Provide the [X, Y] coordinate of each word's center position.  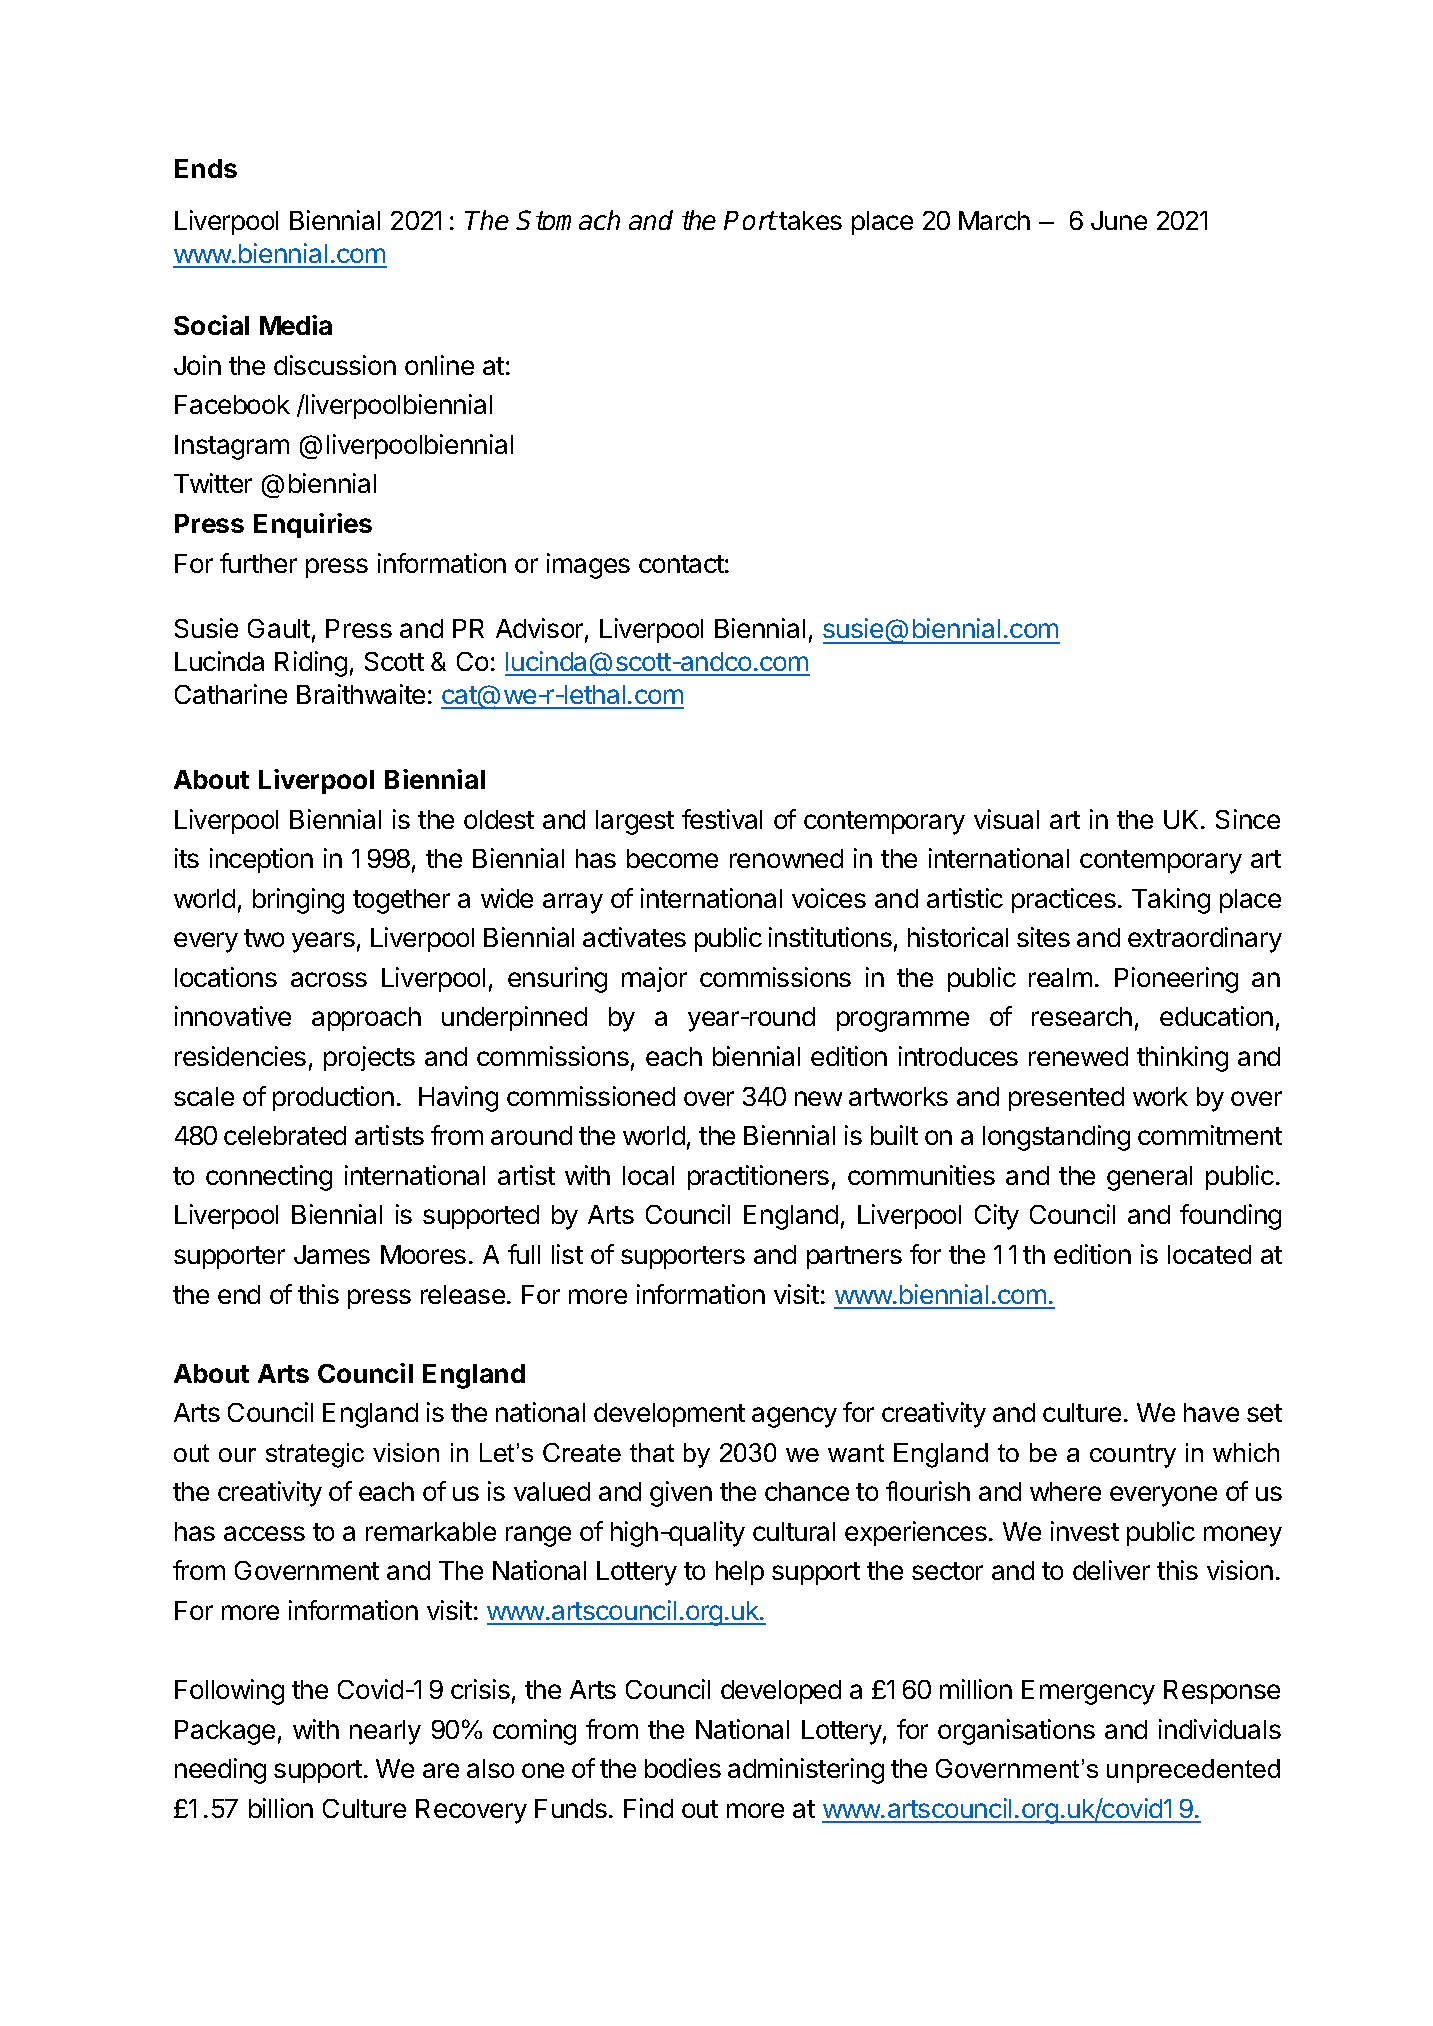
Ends [206, 168]
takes [810, 220]
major [654, 979]
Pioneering [1176, 980]
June [1119, 220]
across [329, 979]
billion [281, 1808]
